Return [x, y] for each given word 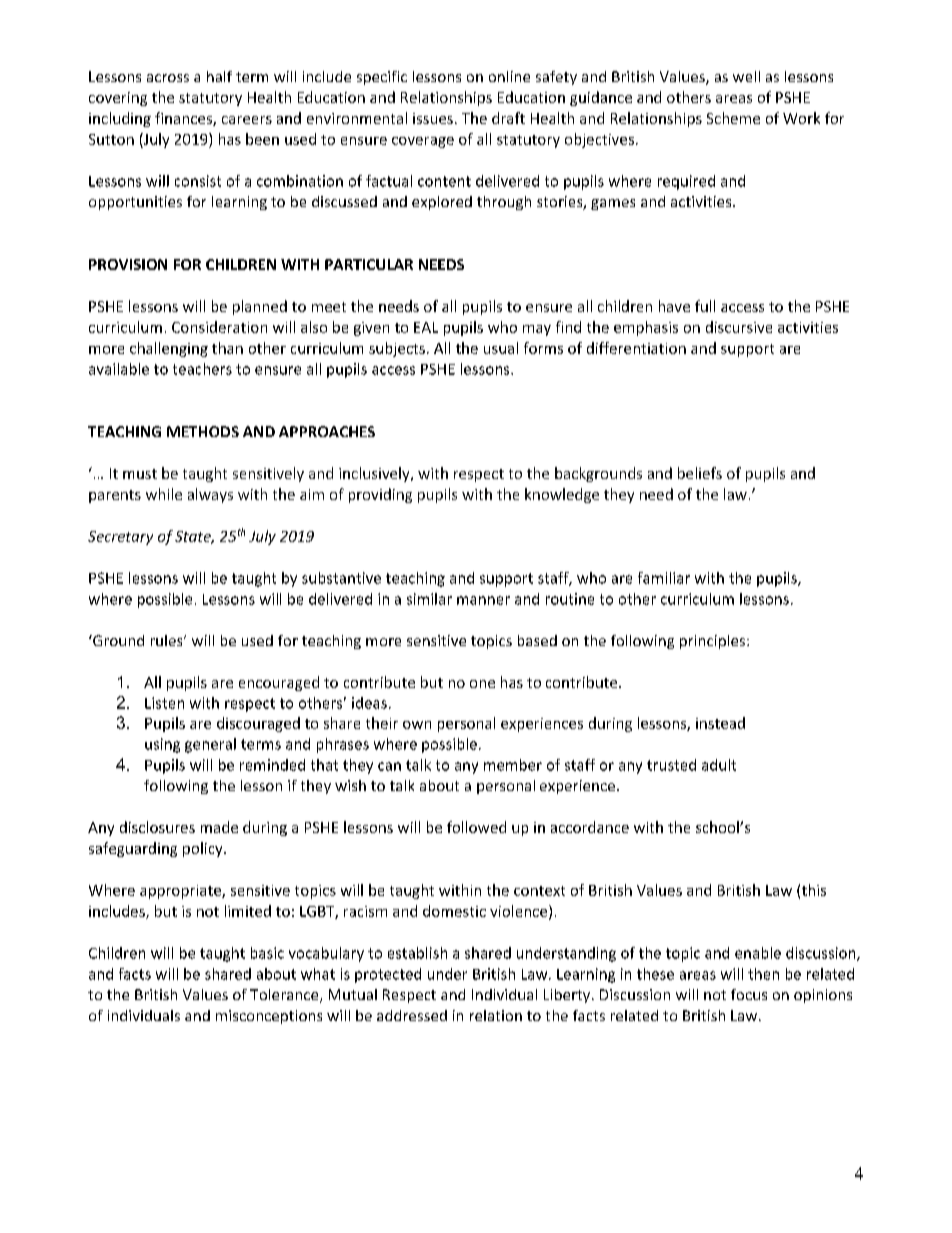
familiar [664, 578]
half [219, 76]
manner [483, 600]
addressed [412, 1015]
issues [433, 118]
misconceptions [269, 1017]
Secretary [120, 538]
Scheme [733, 118]
